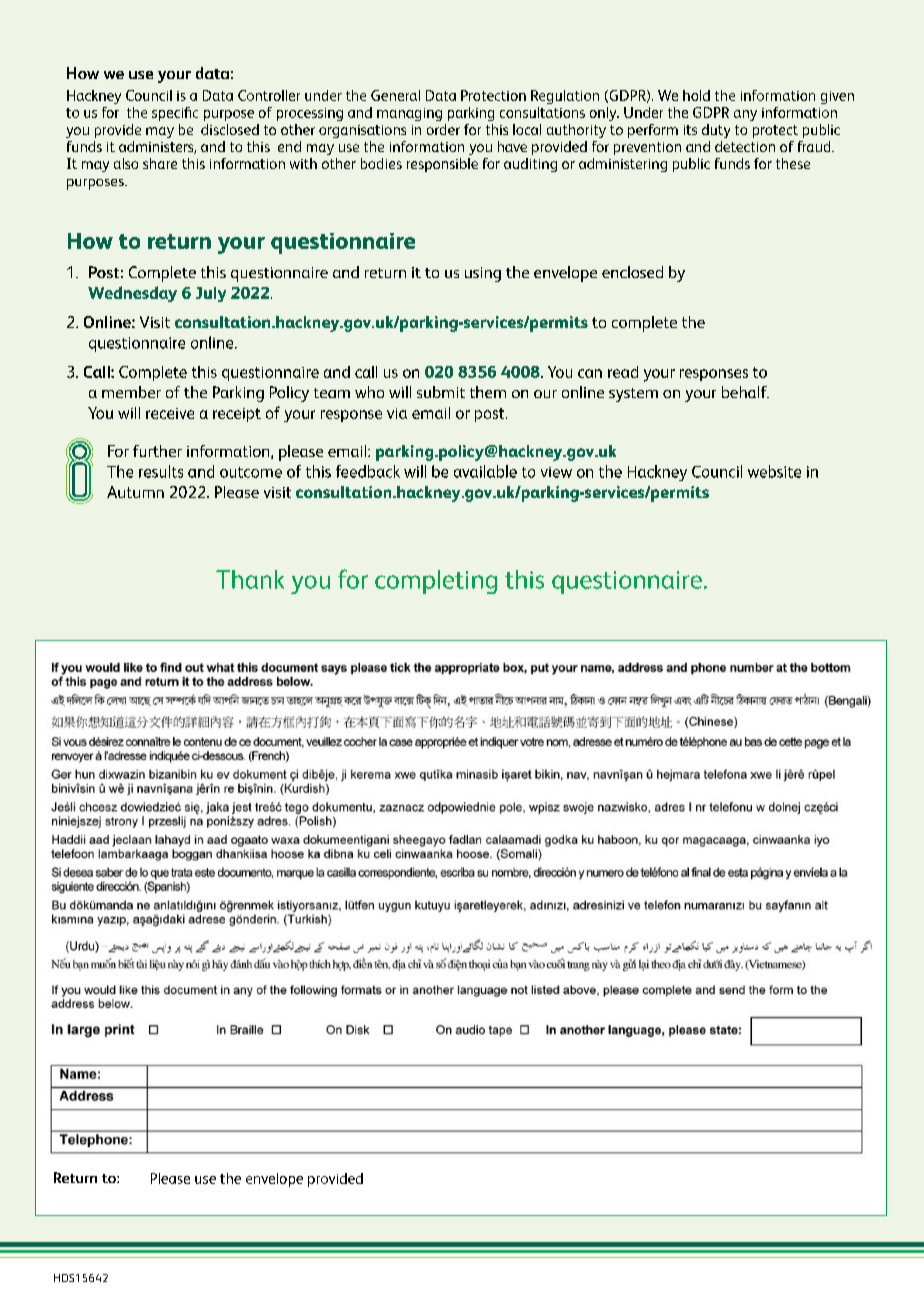  I want to click on July, so click(211, 294).
